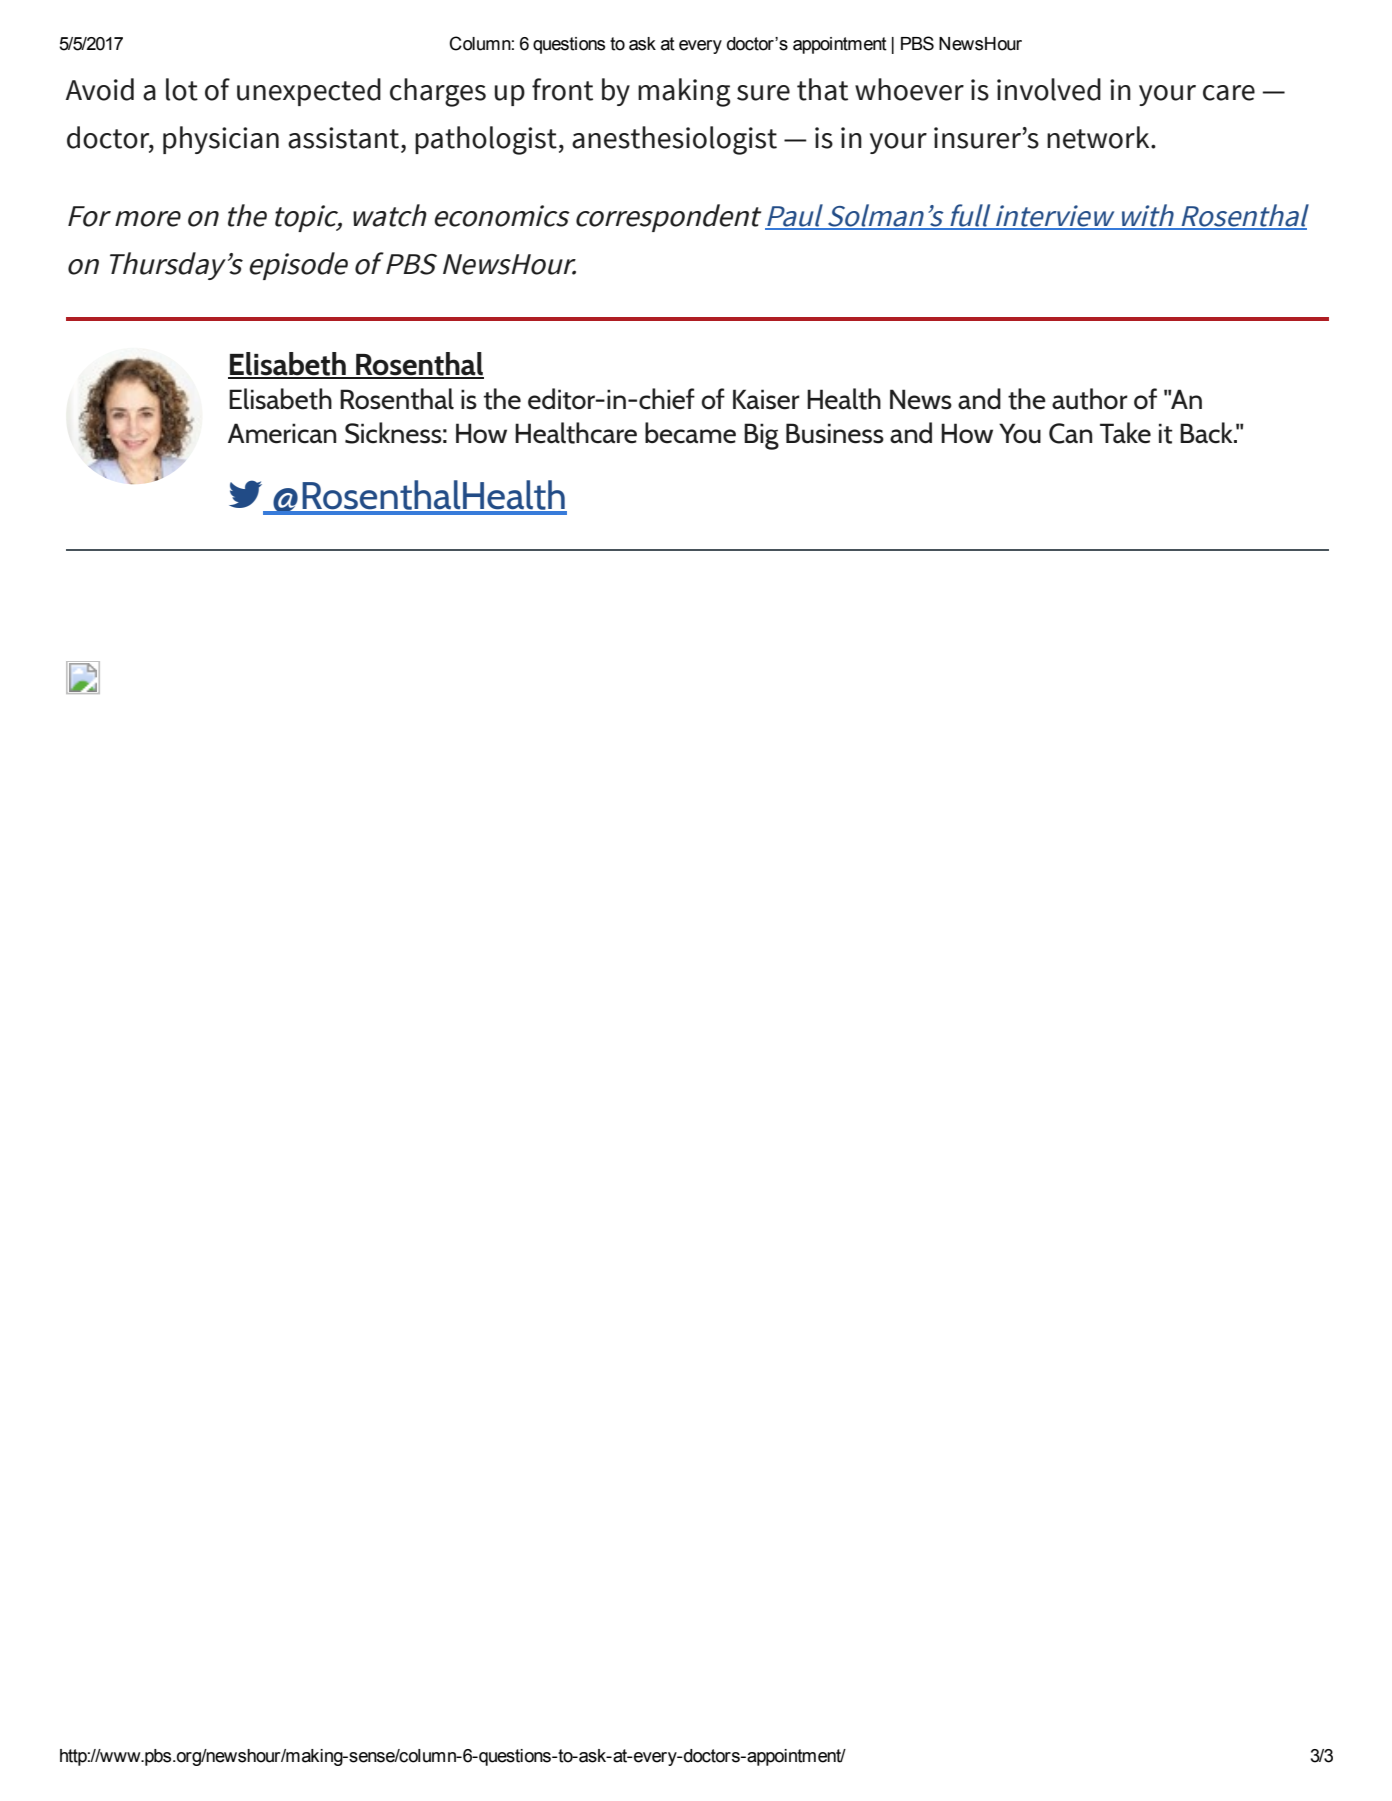 The height and width of the document is (1801, 1392). I want to click on lot, so click(182, 89).
